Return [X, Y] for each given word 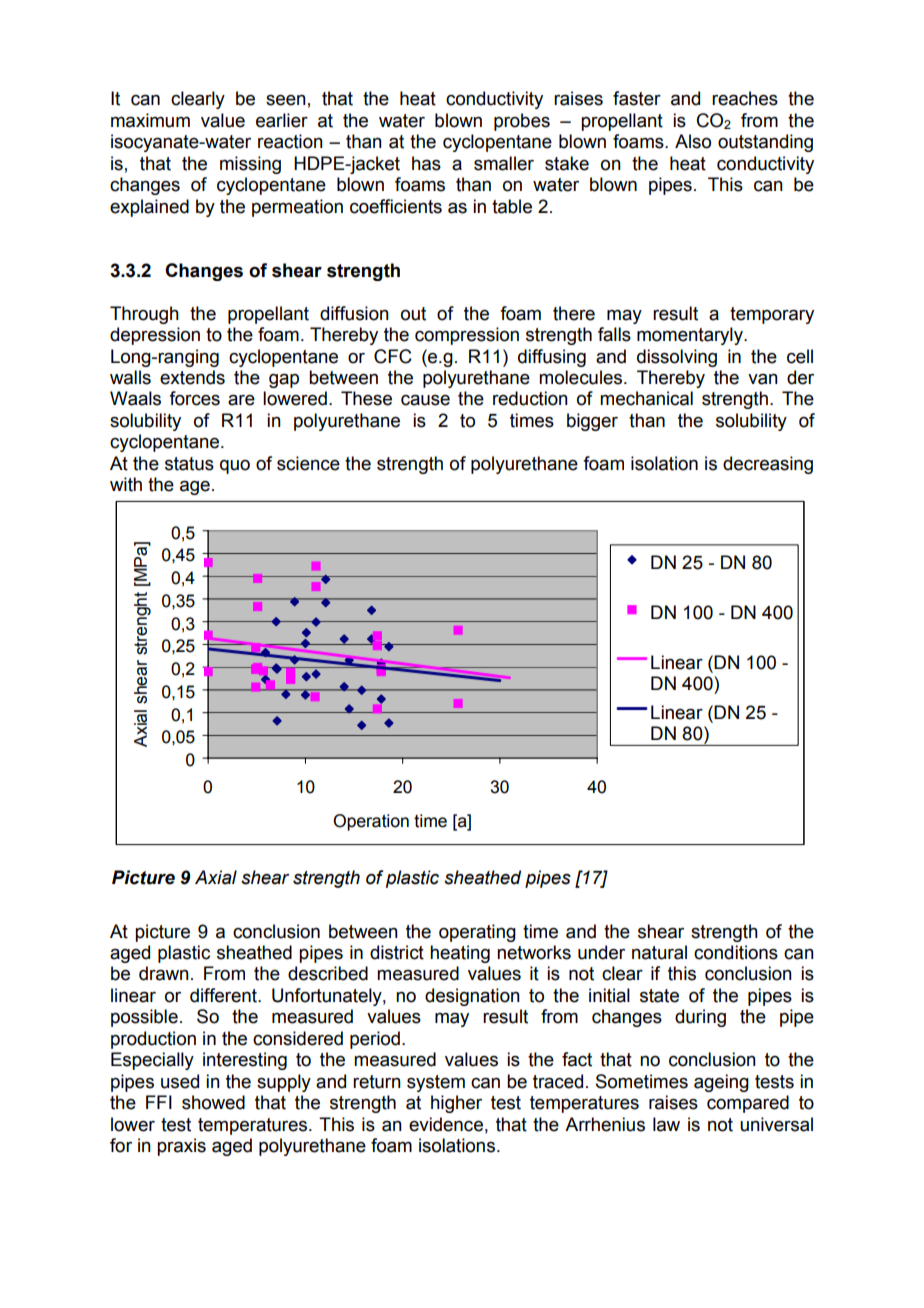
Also [693, 141]
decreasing [768, 465]
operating [477, 933]
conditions [736, 952]
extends [192, 377]
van [763, 379]
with [126, 484]
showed [213, 1102]
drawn [164, 973]
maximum [150, 120]
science [308, 463]
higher [456, 1104]
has [426, 163]
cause [425, 400]
